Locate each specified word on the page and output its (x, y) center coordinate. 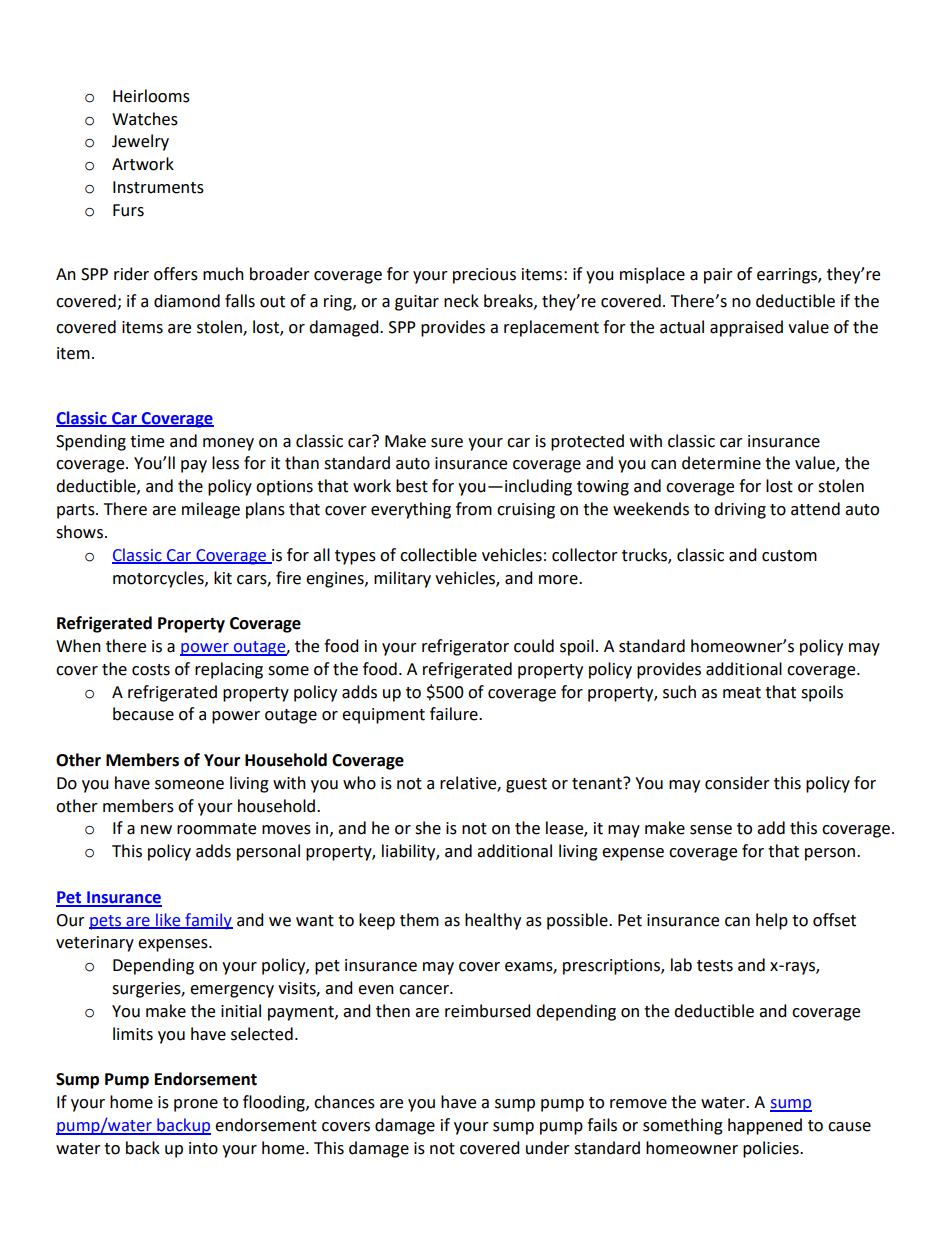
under (548, 1148)
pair (718, 276)
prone (196, 1105)
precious (484, 276)
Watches (145, 119)
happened (765, 1126)
